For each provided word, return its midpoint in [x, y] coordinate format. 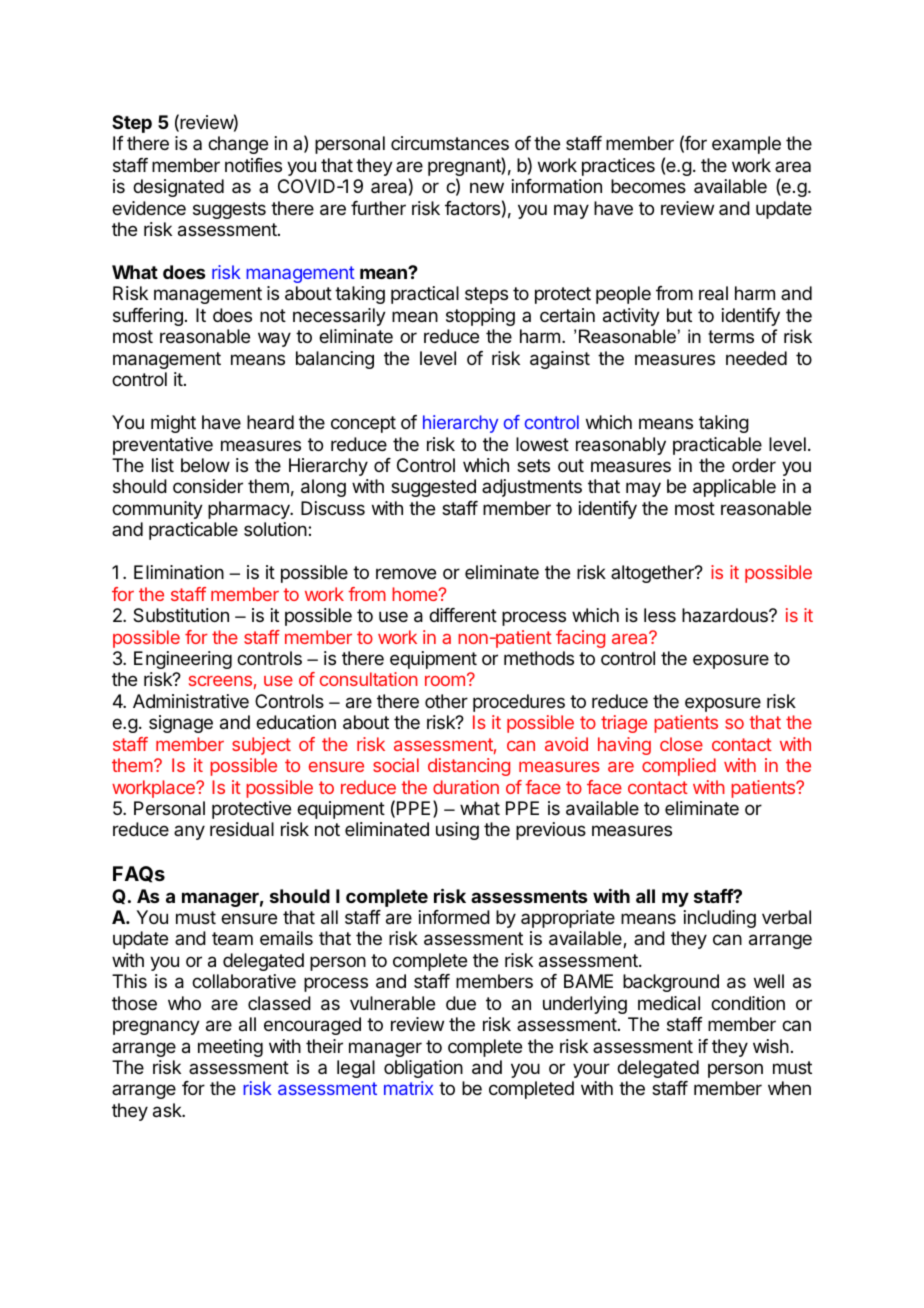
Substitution [181, 615]
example [746, 145]
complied [679, 767]
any [189, 832]
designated [178, 188]
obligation [423, 1069]
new [487, 187]
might [173, 424]
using [457, 831]
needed [756, 358]
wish [771, 1046]
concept [363, 424]
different [463, 615]
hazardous [726, 615]
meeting [230, 1048]
